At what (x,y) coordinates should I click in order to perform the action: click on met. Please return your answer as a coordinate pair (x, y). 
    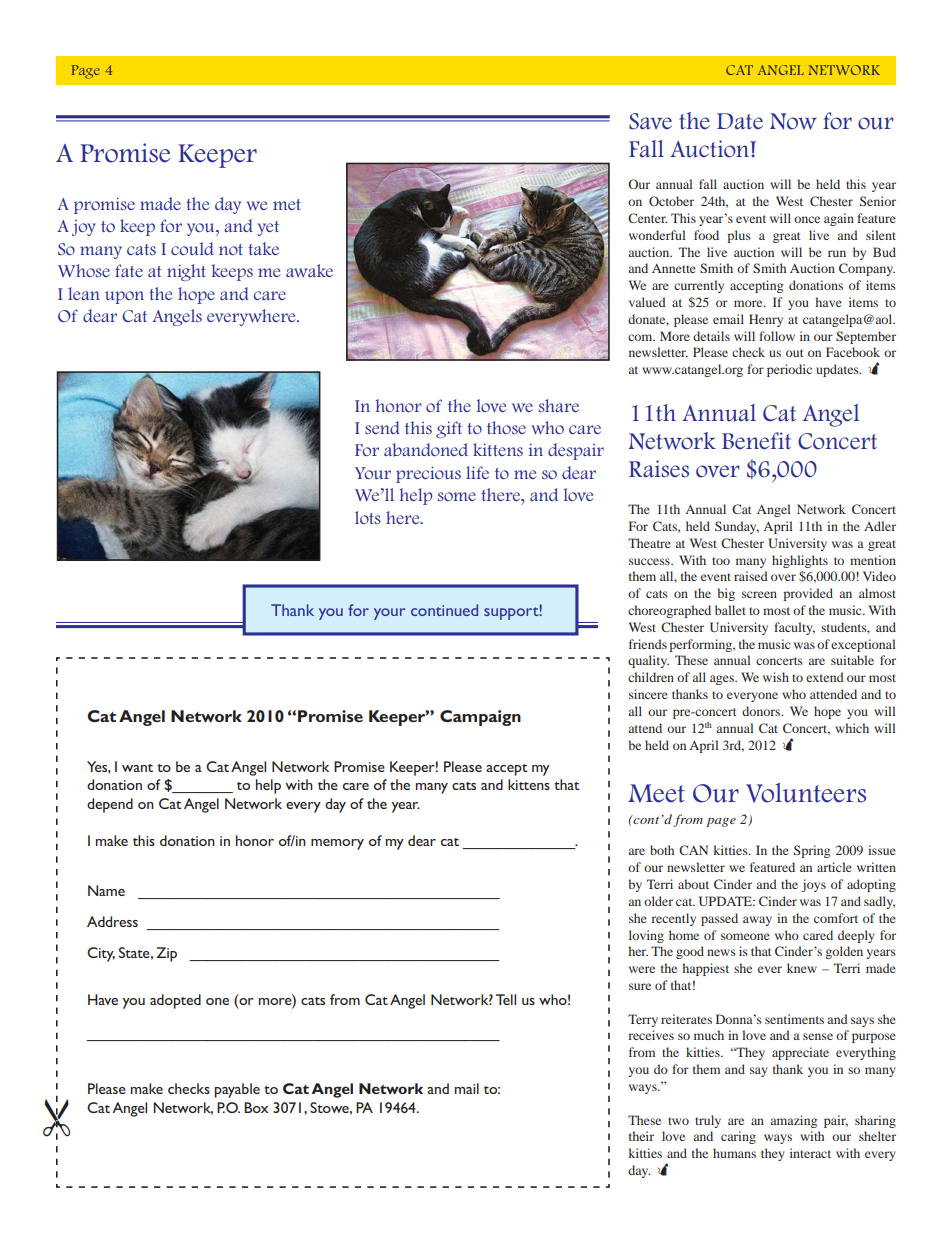
    Looking at the image, I should click on (287, 204).
